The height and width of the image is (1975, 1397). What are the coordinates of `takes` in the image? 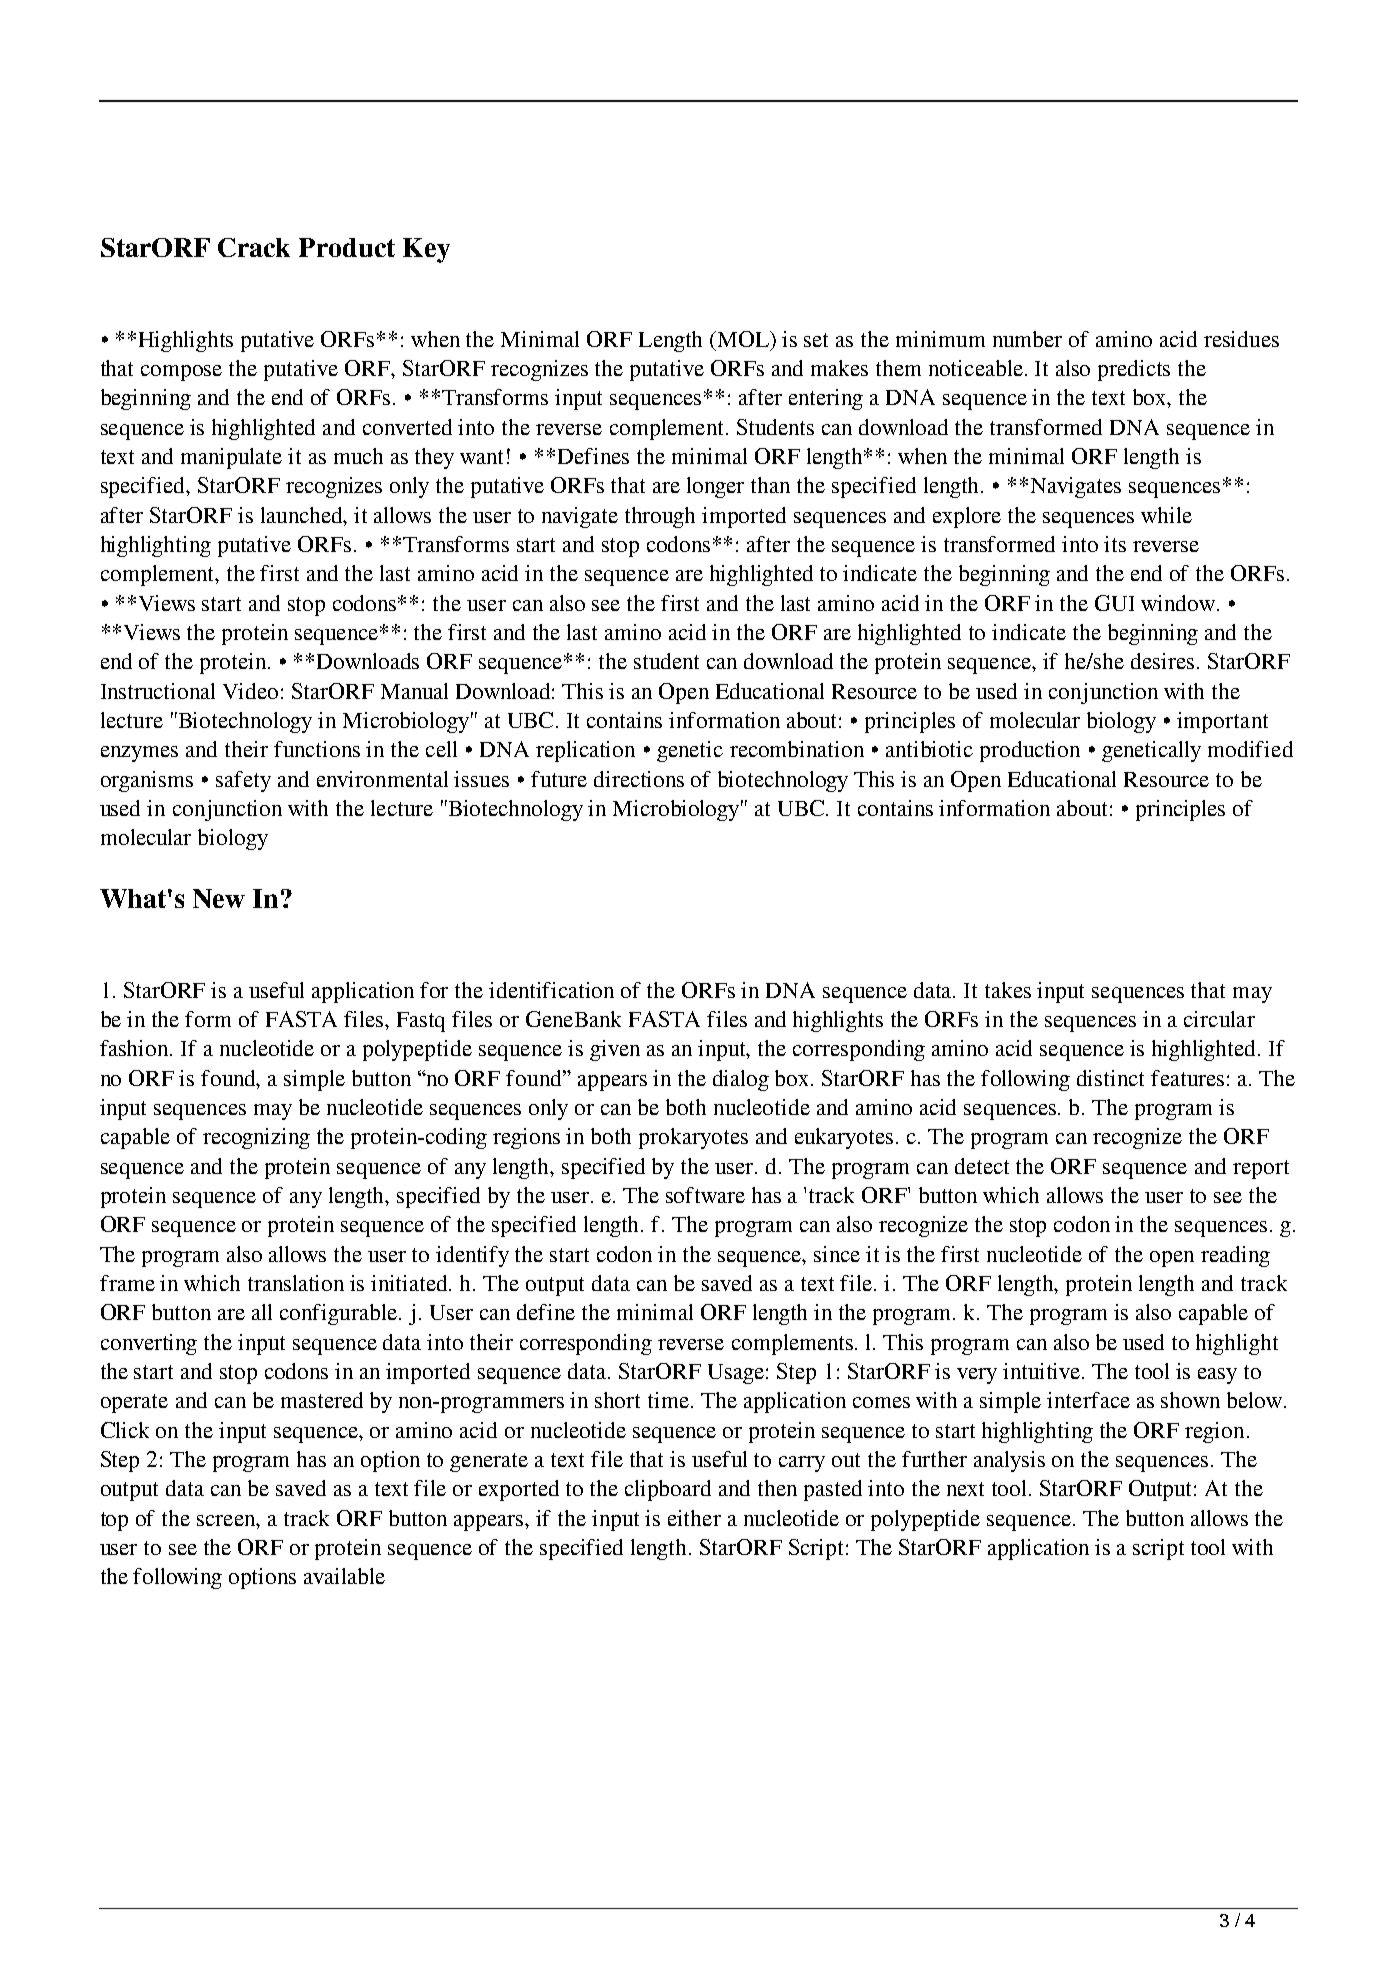 It's located at (1008, 990).
